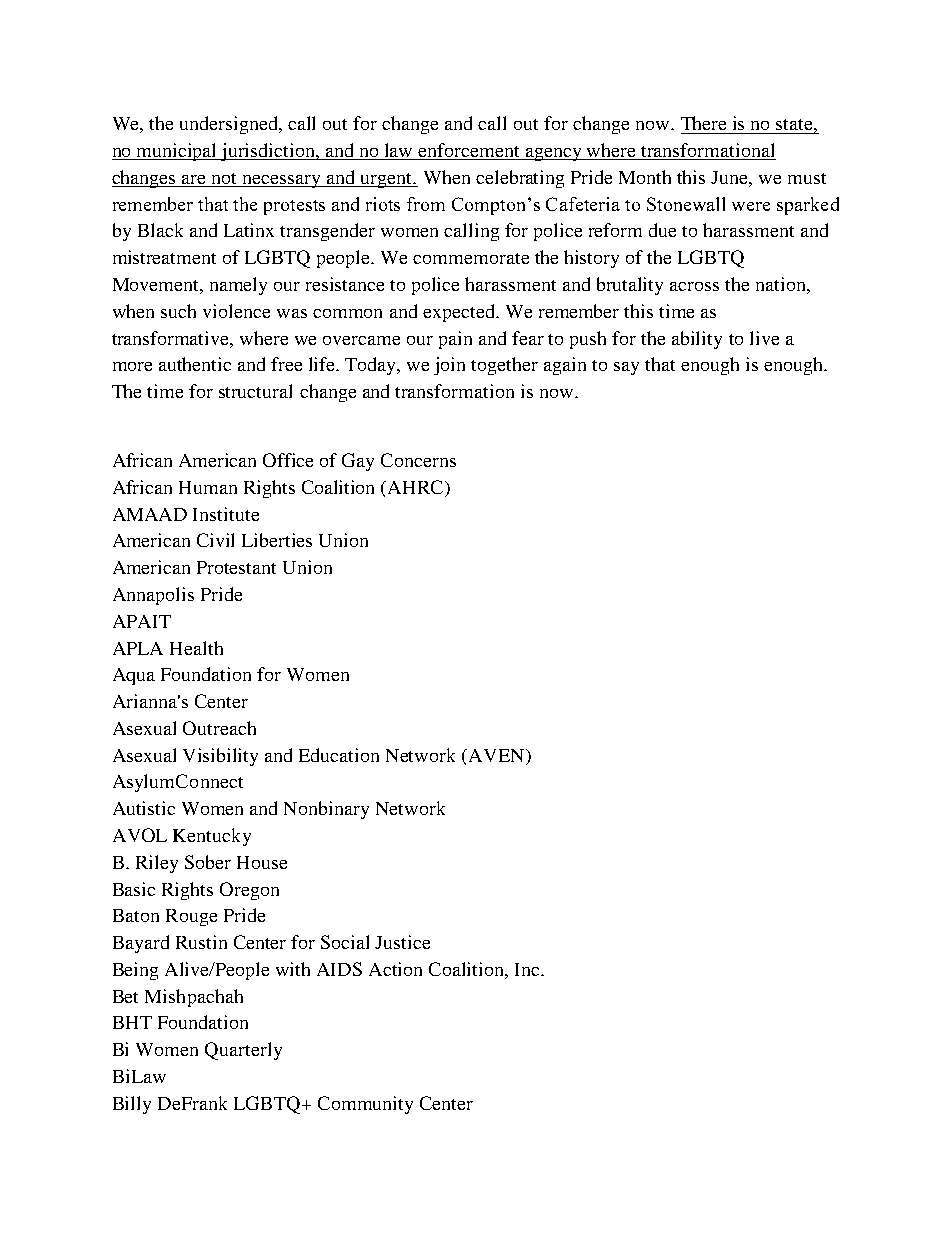  I want to click on Concerns, so click(418, 460).
